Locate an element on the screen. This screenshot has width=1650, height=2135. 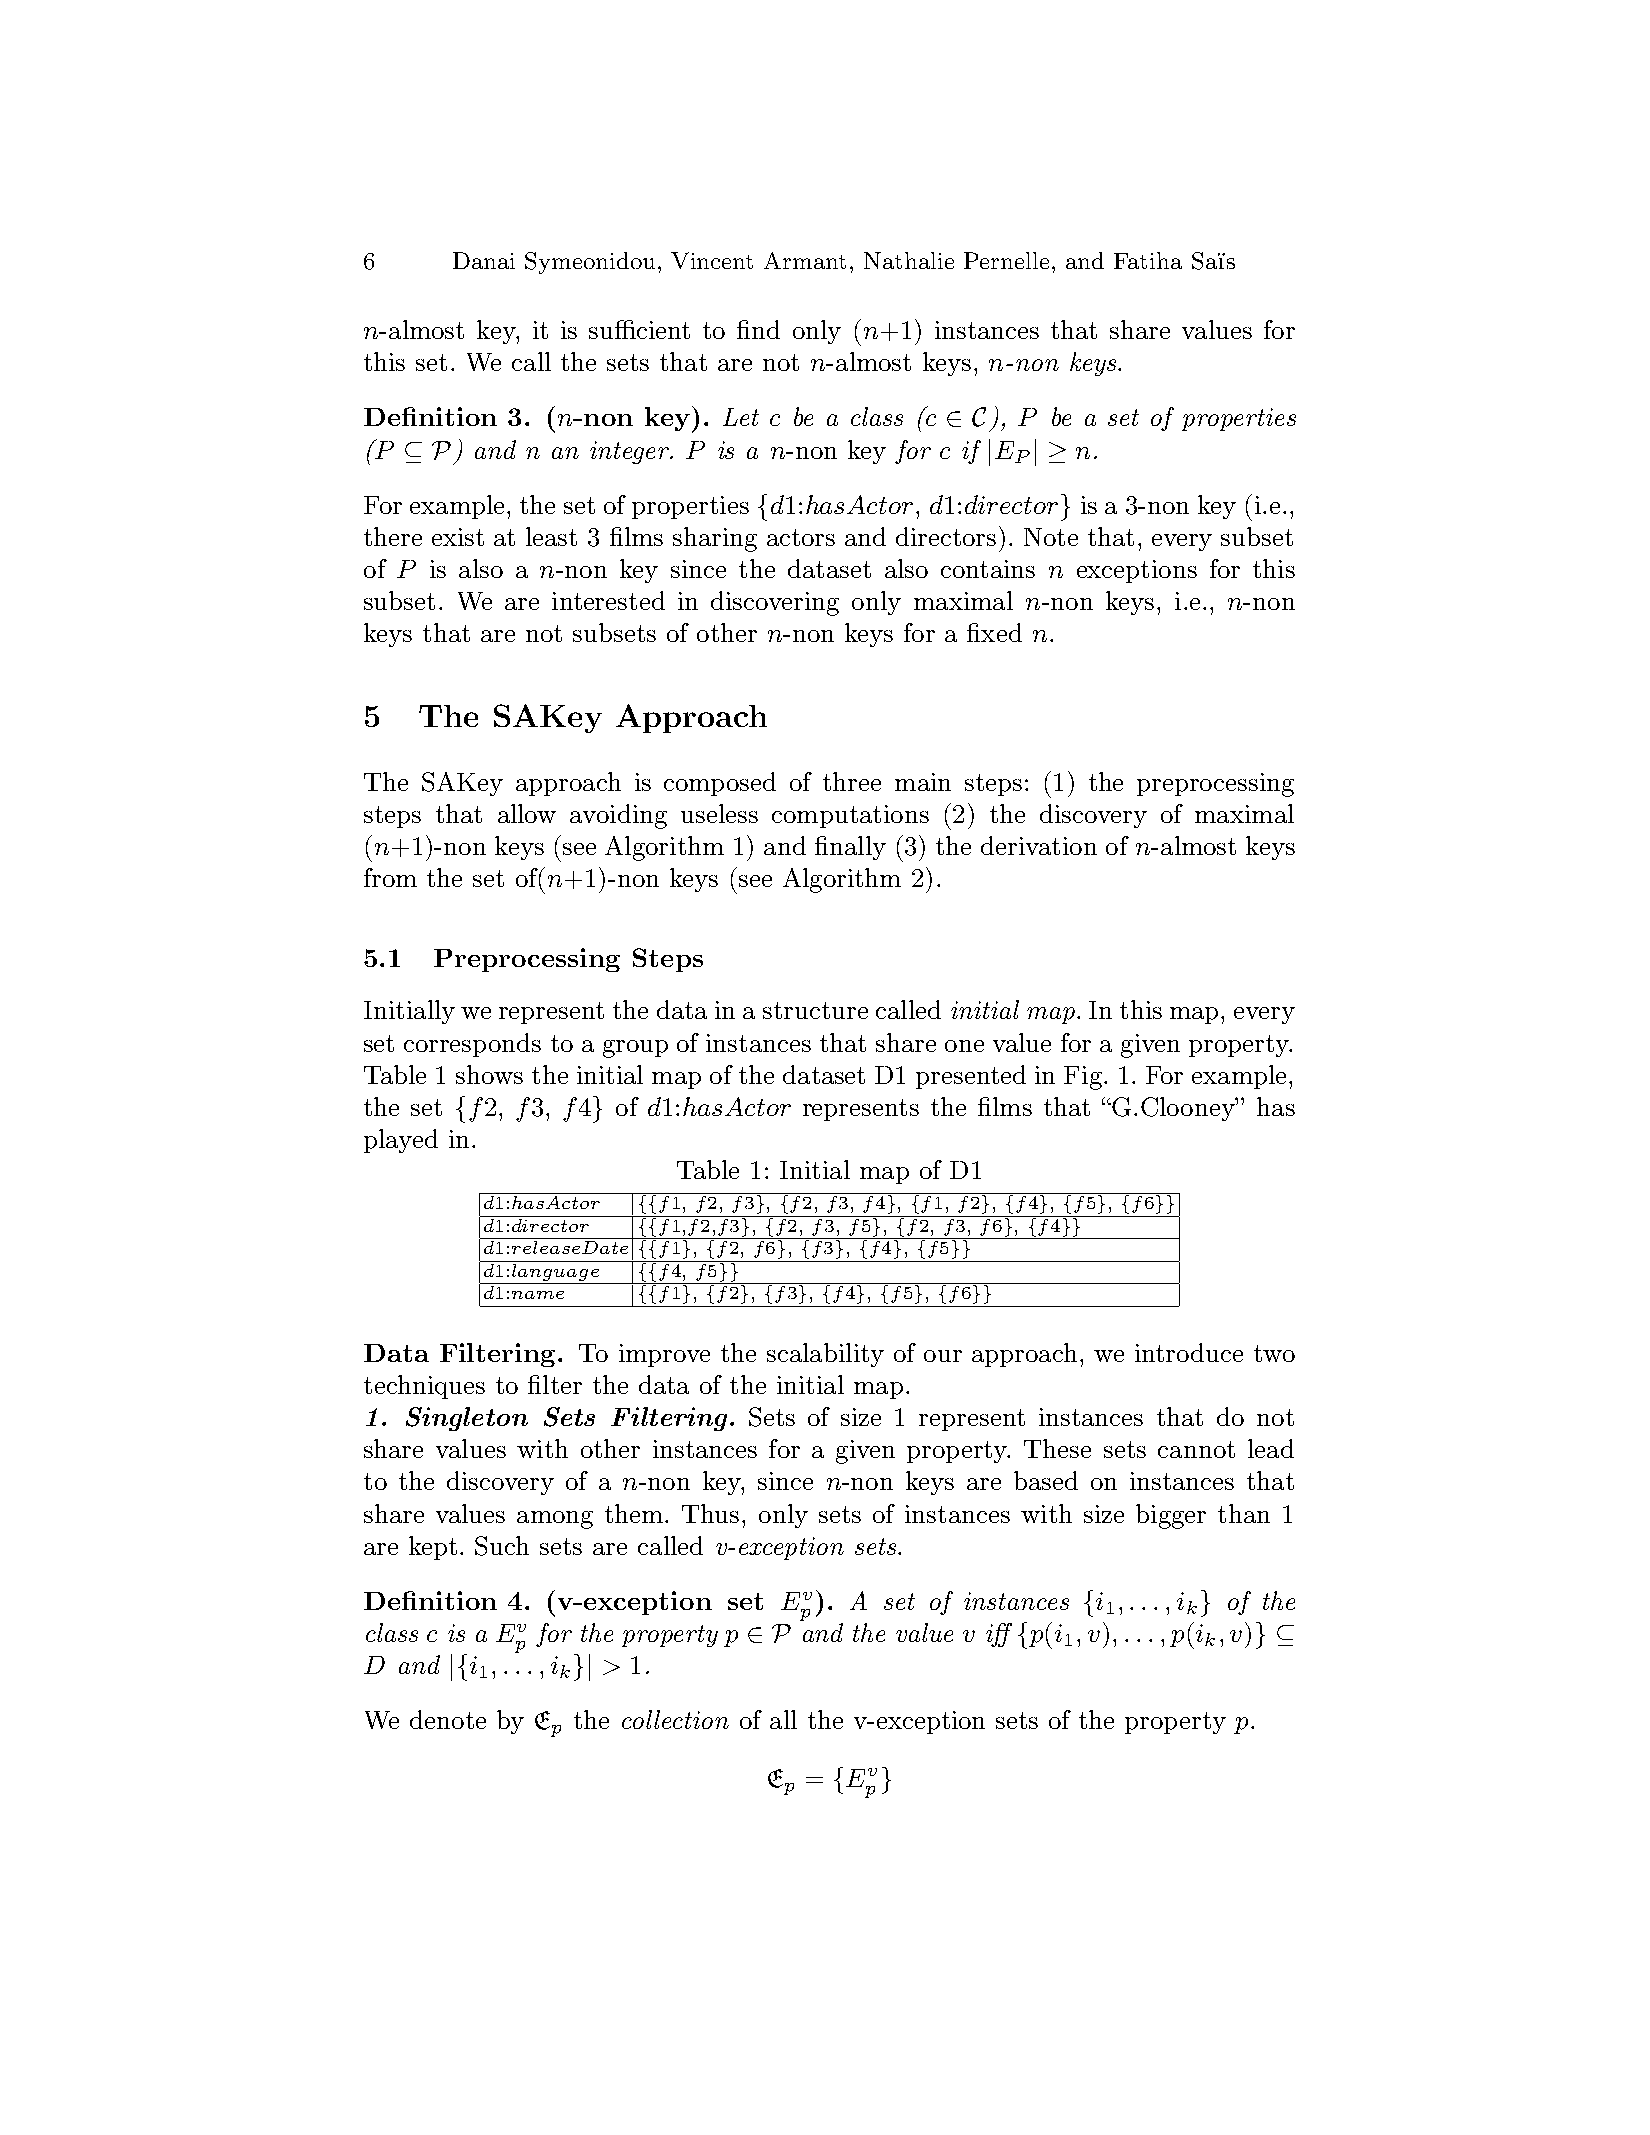
Such is located at coordinates (502, 1546).
